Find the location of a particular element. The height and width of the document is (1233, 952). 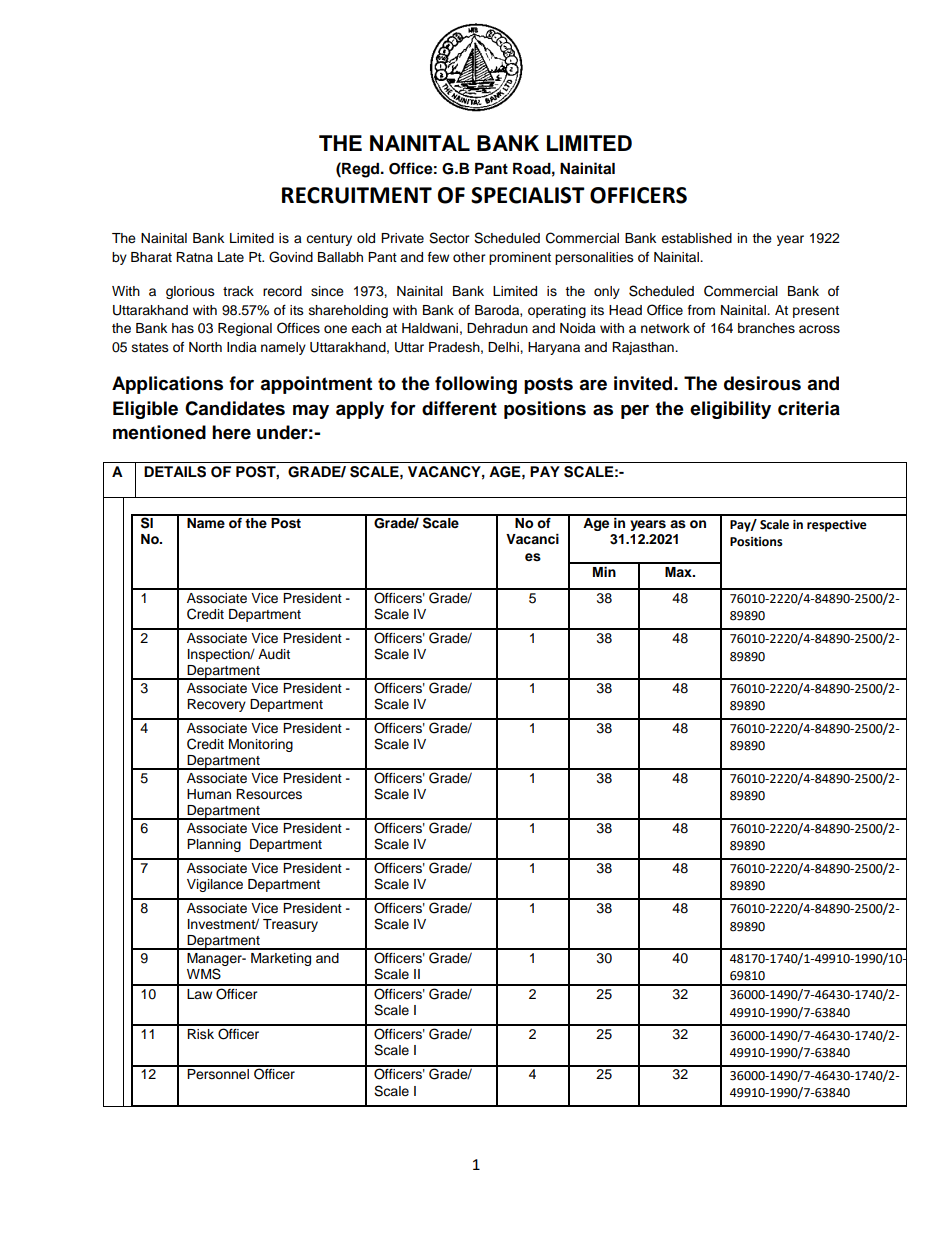

DETAILS is located at coordinates (175, 472).
